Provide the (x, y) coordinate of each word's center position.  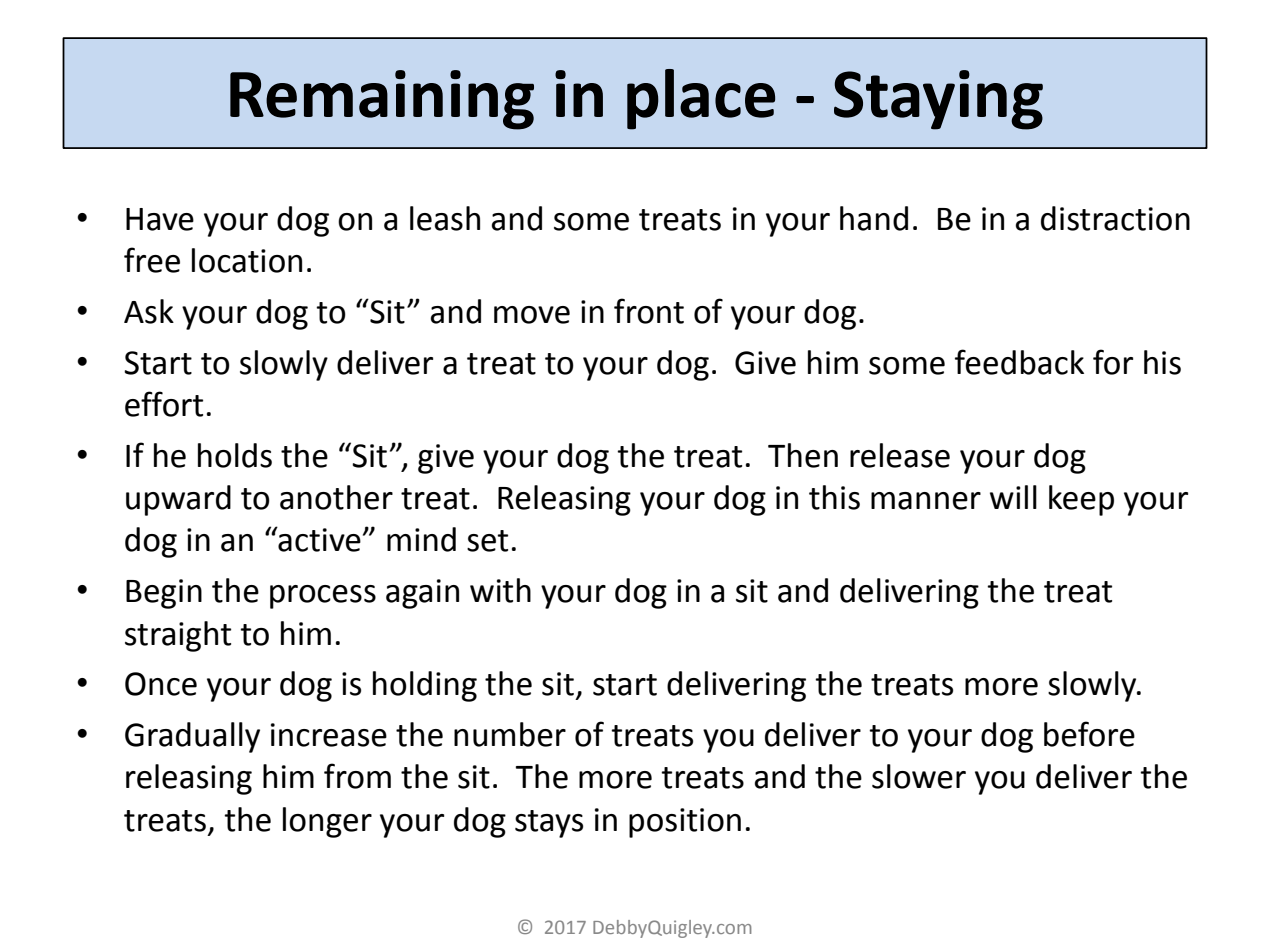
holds (235, 455)
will (1013, 497)
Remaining (382, 100)
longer (327, 822)
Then (803, 455)
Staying (938, 100)
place (701, 99)
